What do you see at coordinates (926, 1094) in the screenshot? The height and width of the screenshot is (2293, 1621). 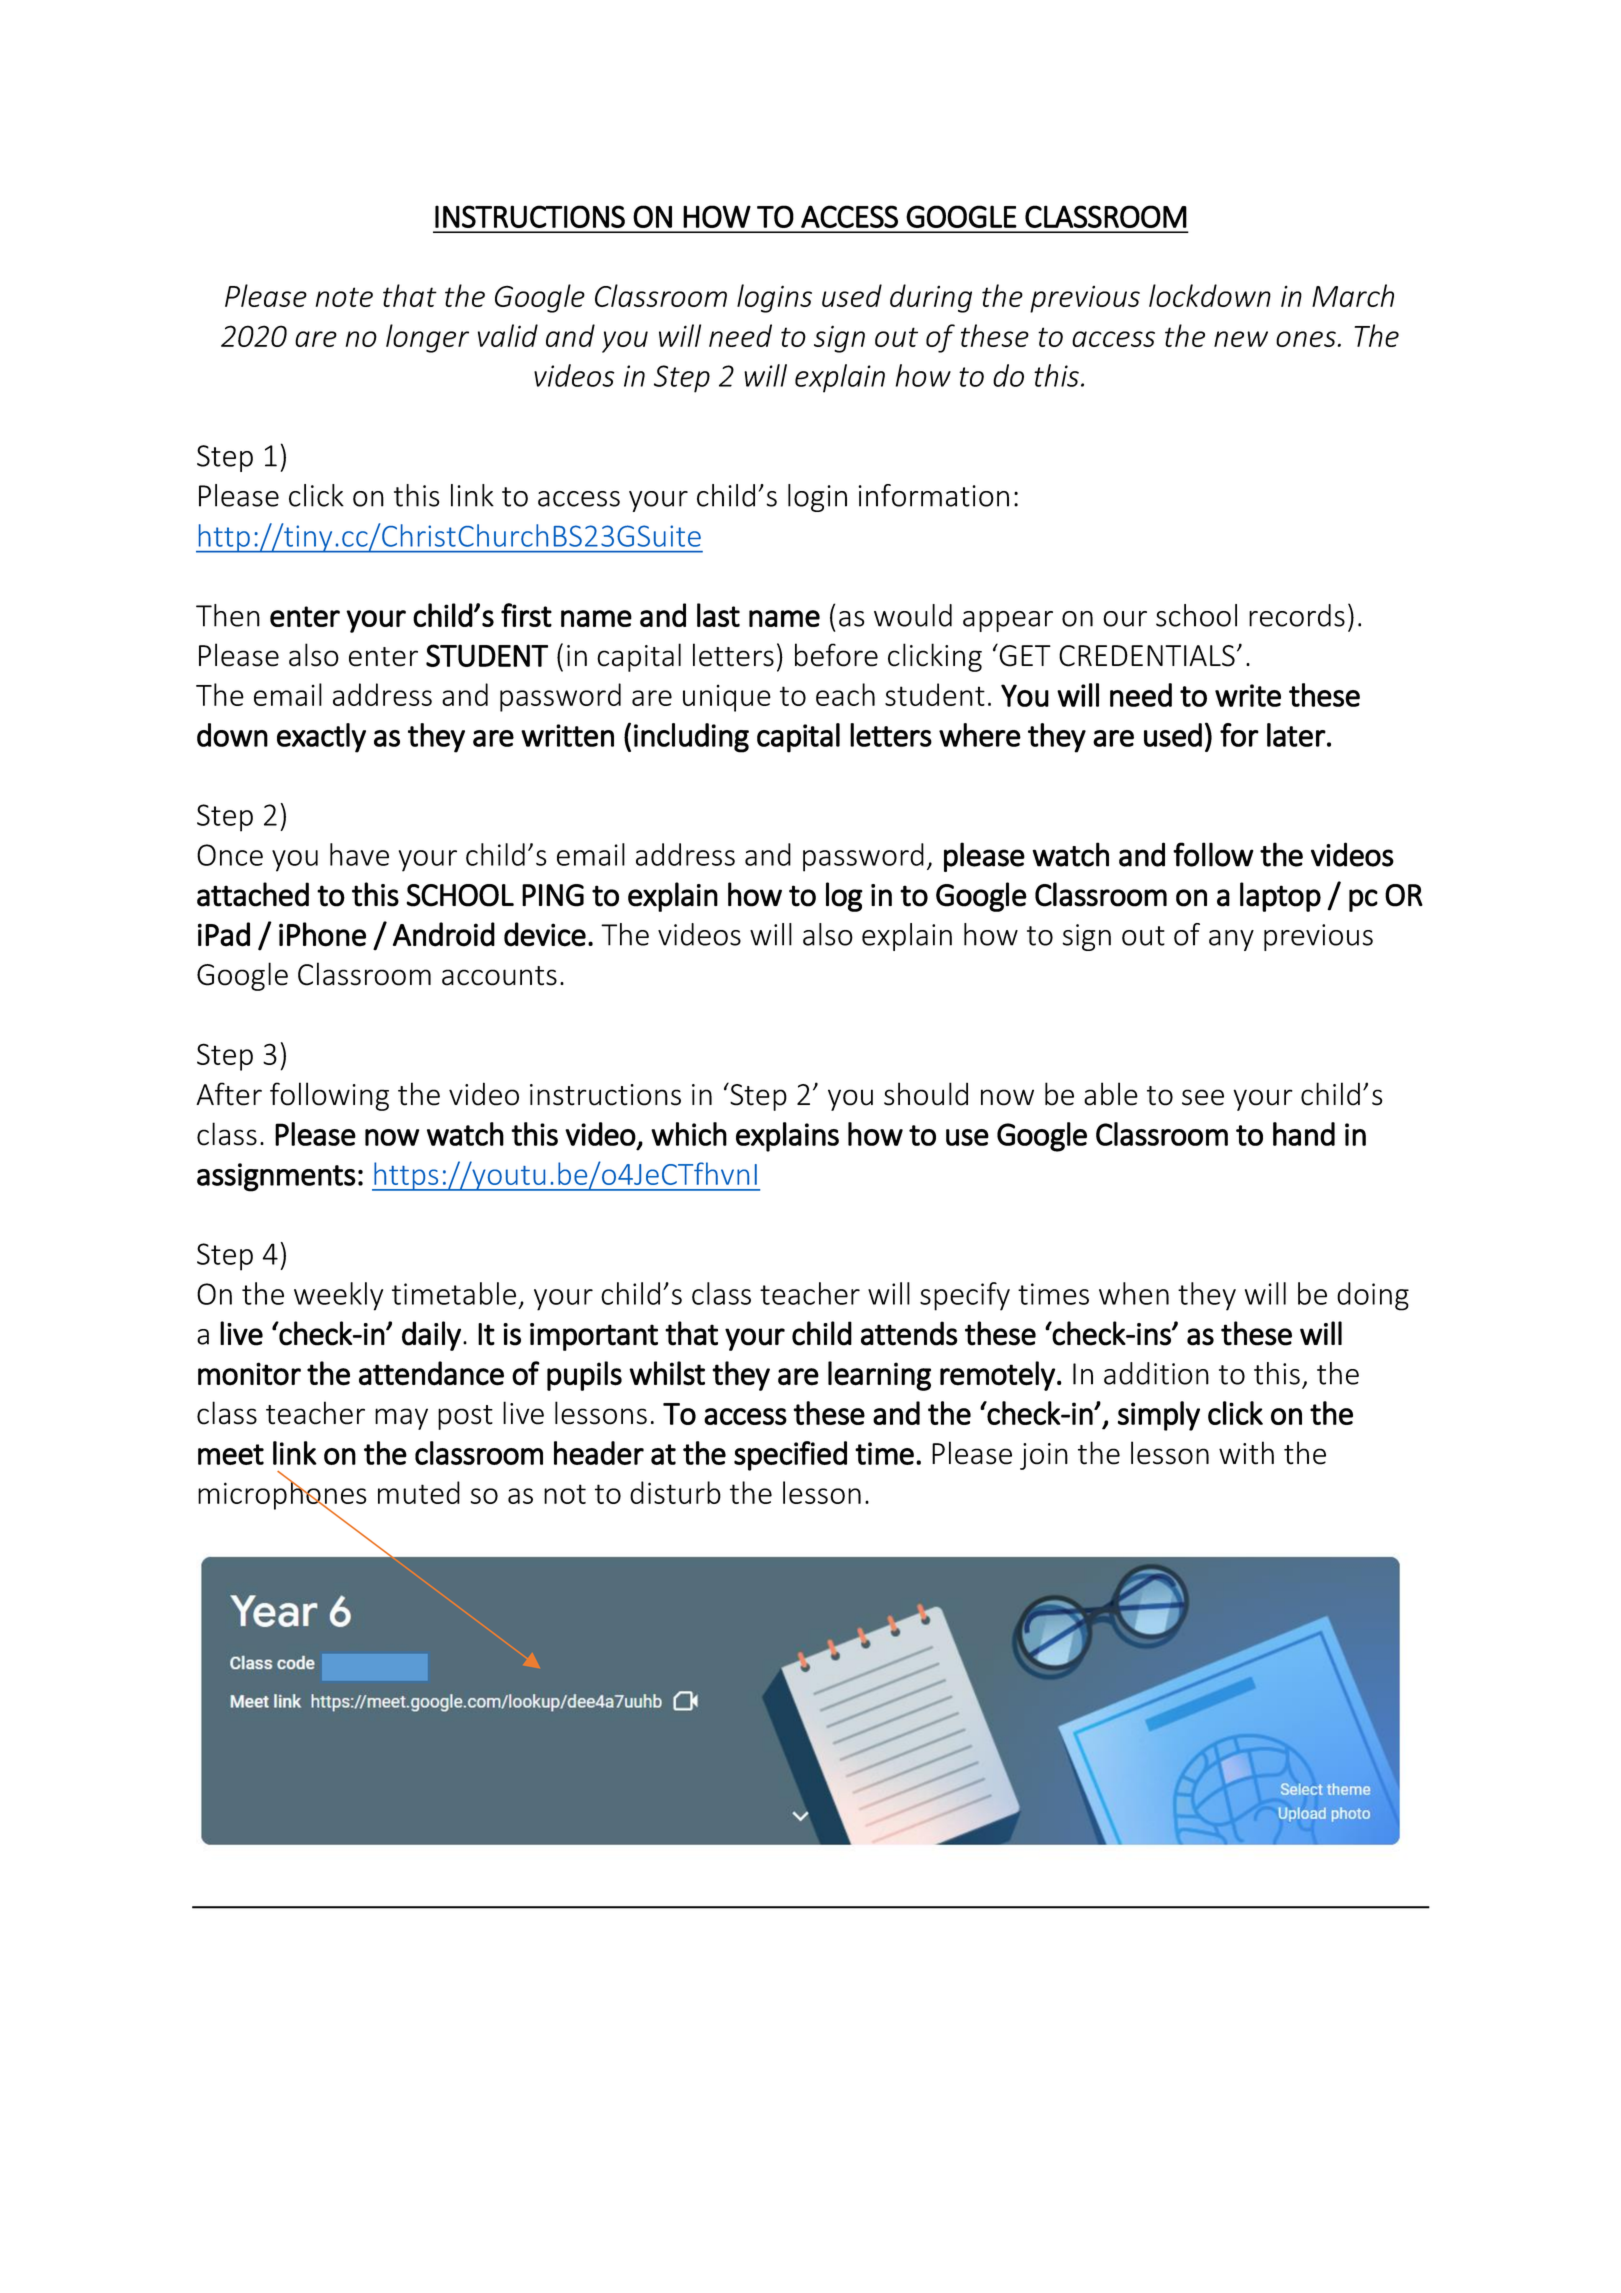 I see `should` at bounding box center [926, 1094].
